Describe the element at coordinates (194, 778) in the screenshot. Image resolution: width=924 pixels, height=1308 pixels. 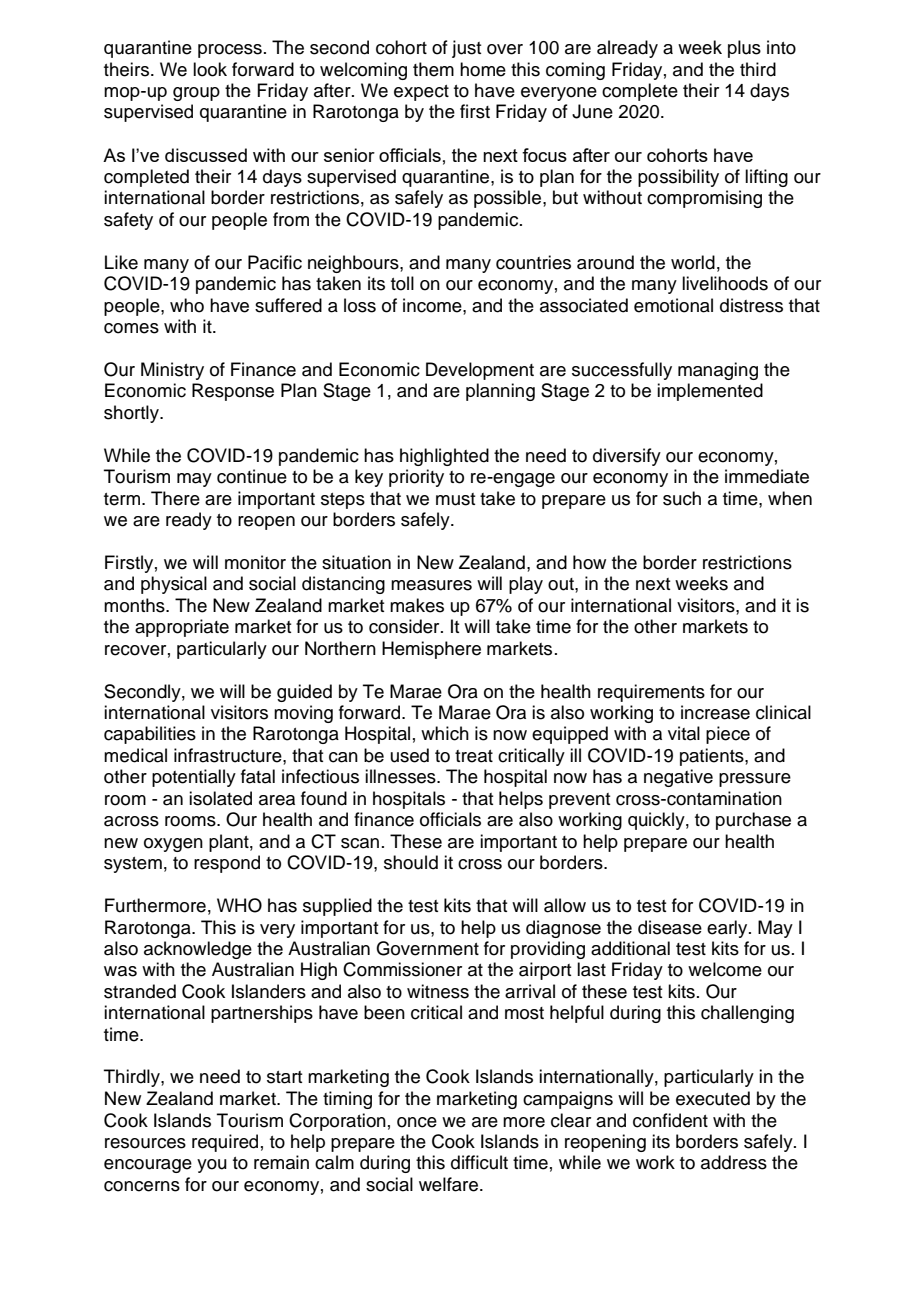
I see `potentially` at that location.
